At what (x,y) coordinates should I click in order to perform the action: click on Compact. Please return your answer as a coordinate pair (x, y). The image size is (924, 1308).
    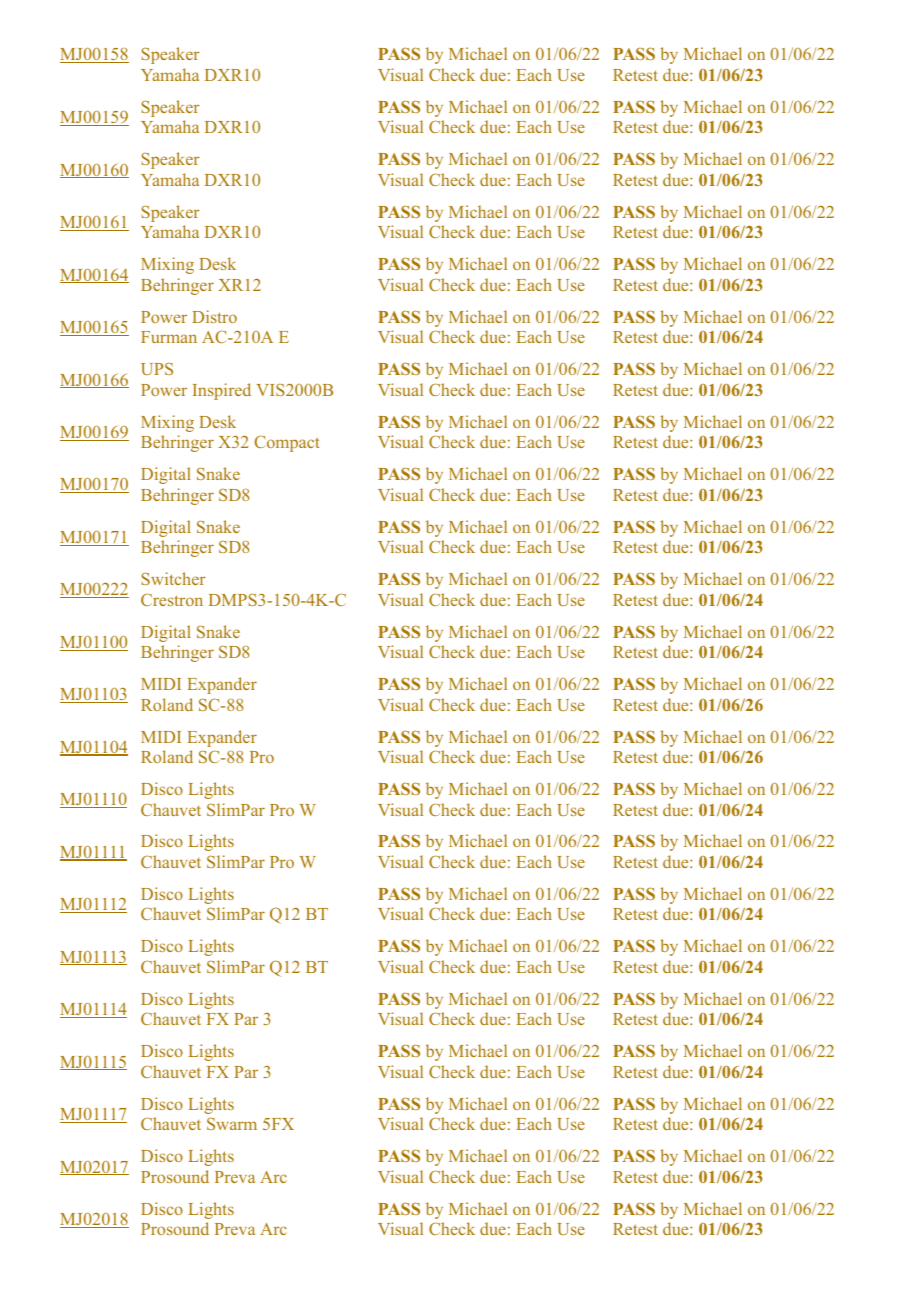
    Looking at the image, I should click on (286, 443).
